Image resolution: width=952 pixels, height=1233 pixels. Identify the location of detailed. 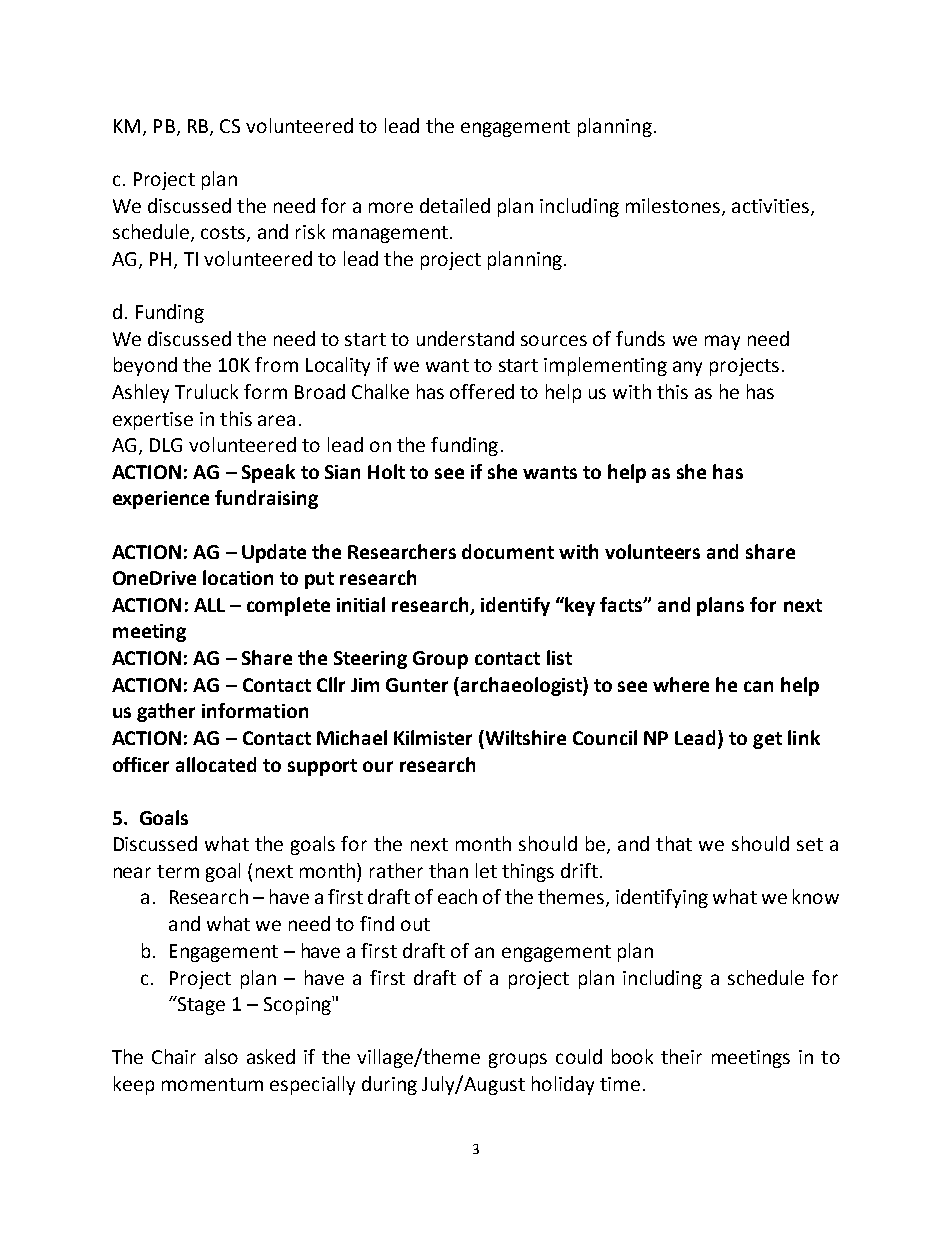
(455, 205).
